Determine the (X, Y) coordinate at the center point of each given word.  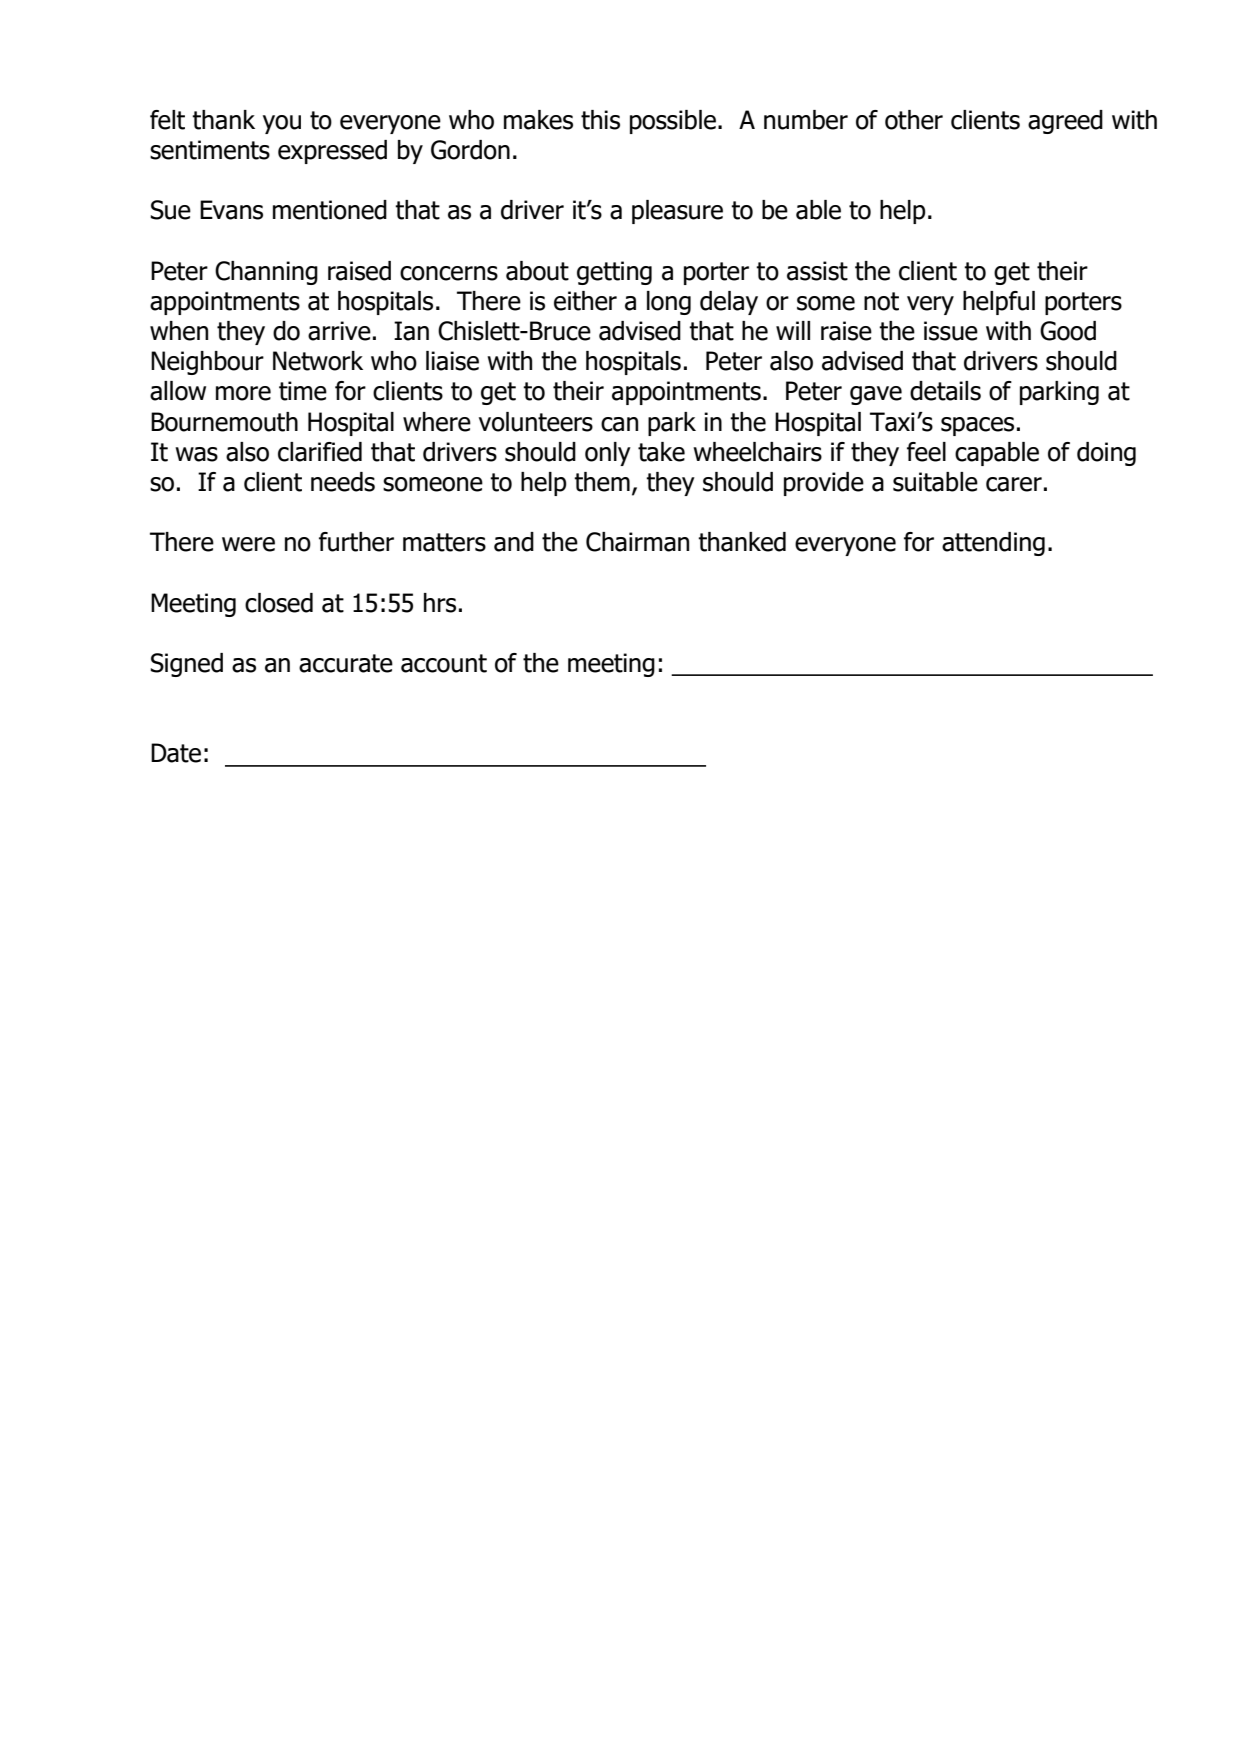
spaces (977, 426)
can (619, 424)
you (282, 124)
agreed (1065, 122)
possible (673, 122)
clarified (320, 452)
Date (176, 753)
